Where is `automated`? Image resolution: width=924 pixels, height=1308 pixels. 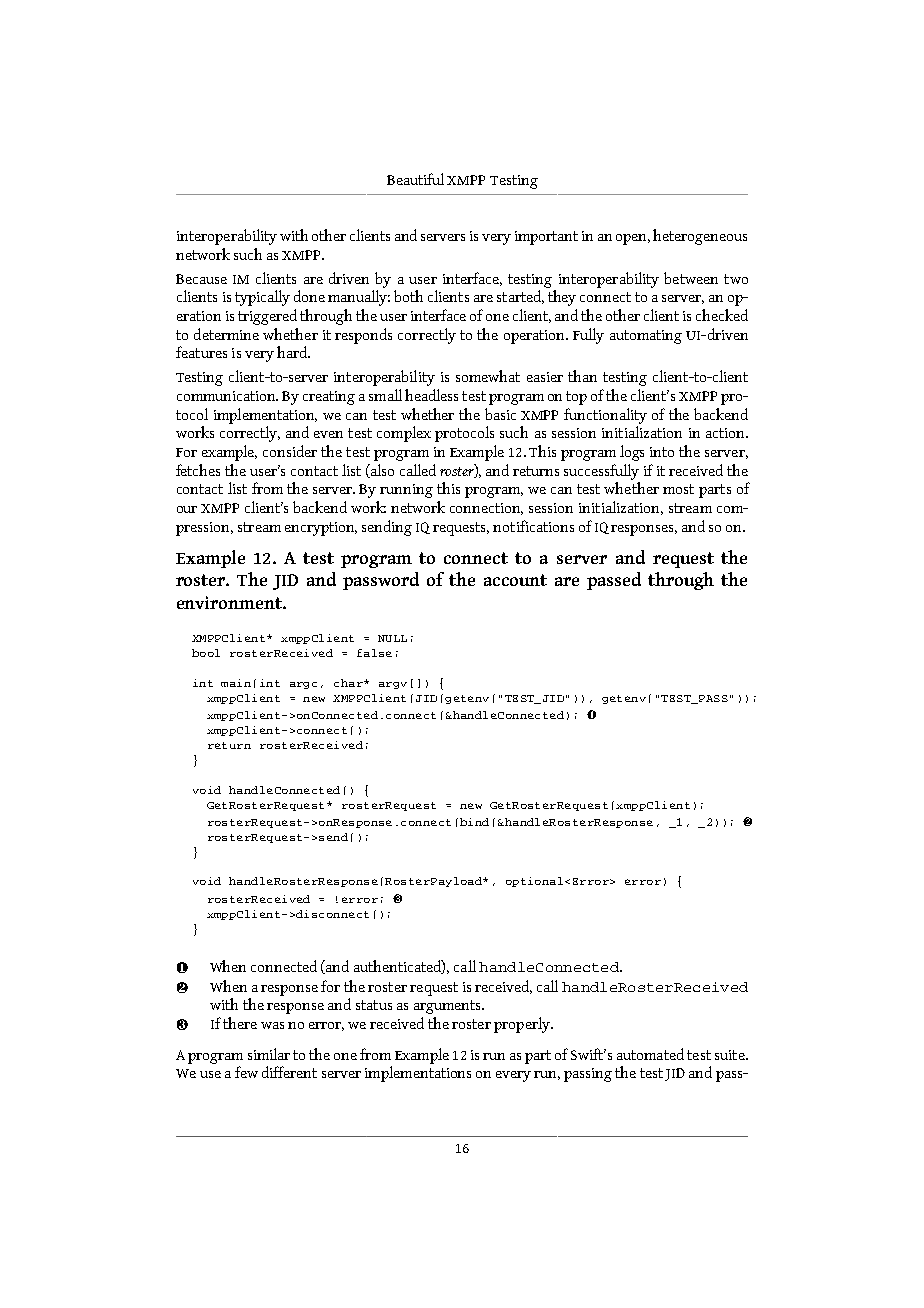
automated is located at coordinates (650, 1054).
